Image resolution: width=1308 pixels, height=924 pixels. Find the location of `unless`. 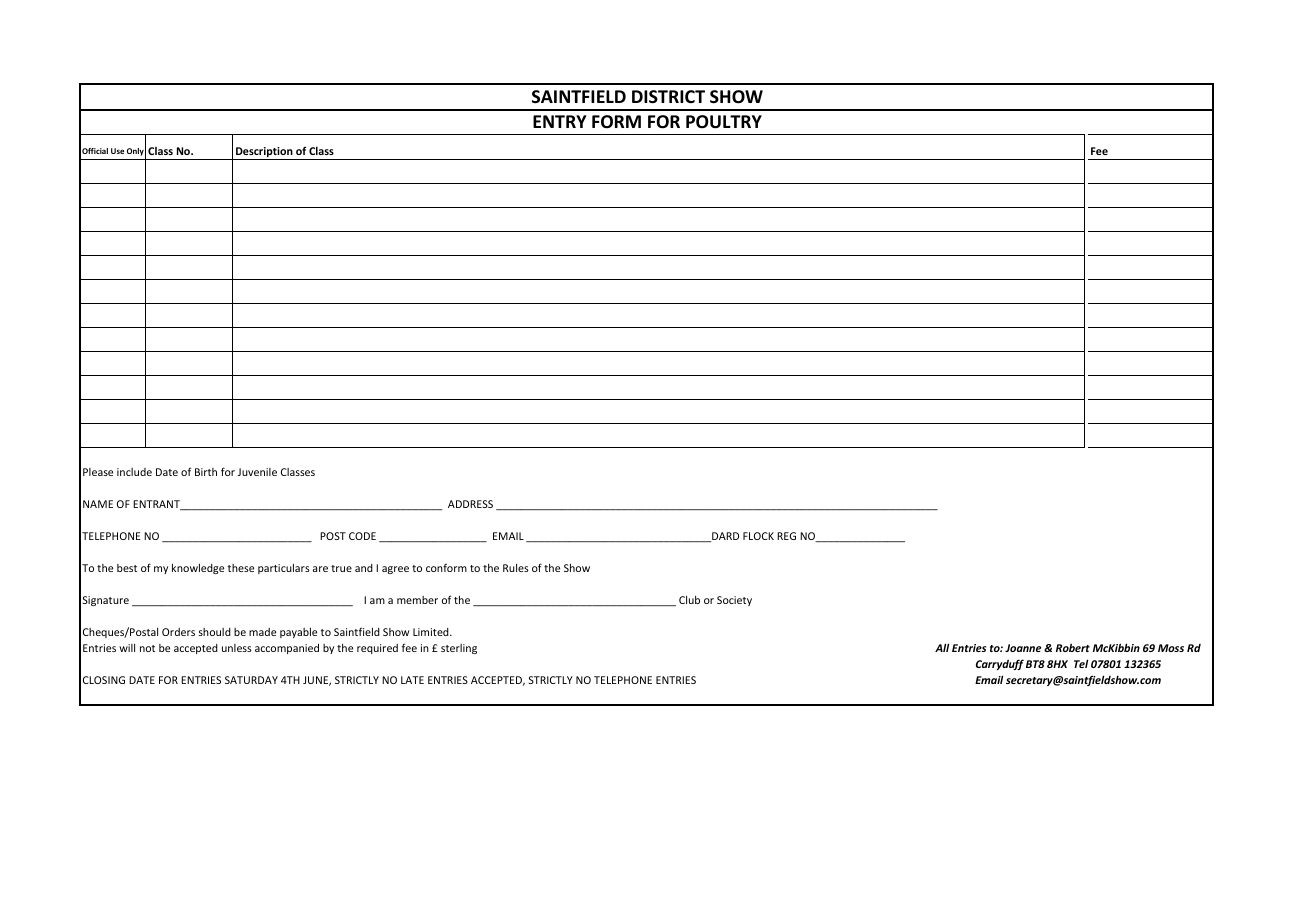

unless is located at coordinates (237, 648).
